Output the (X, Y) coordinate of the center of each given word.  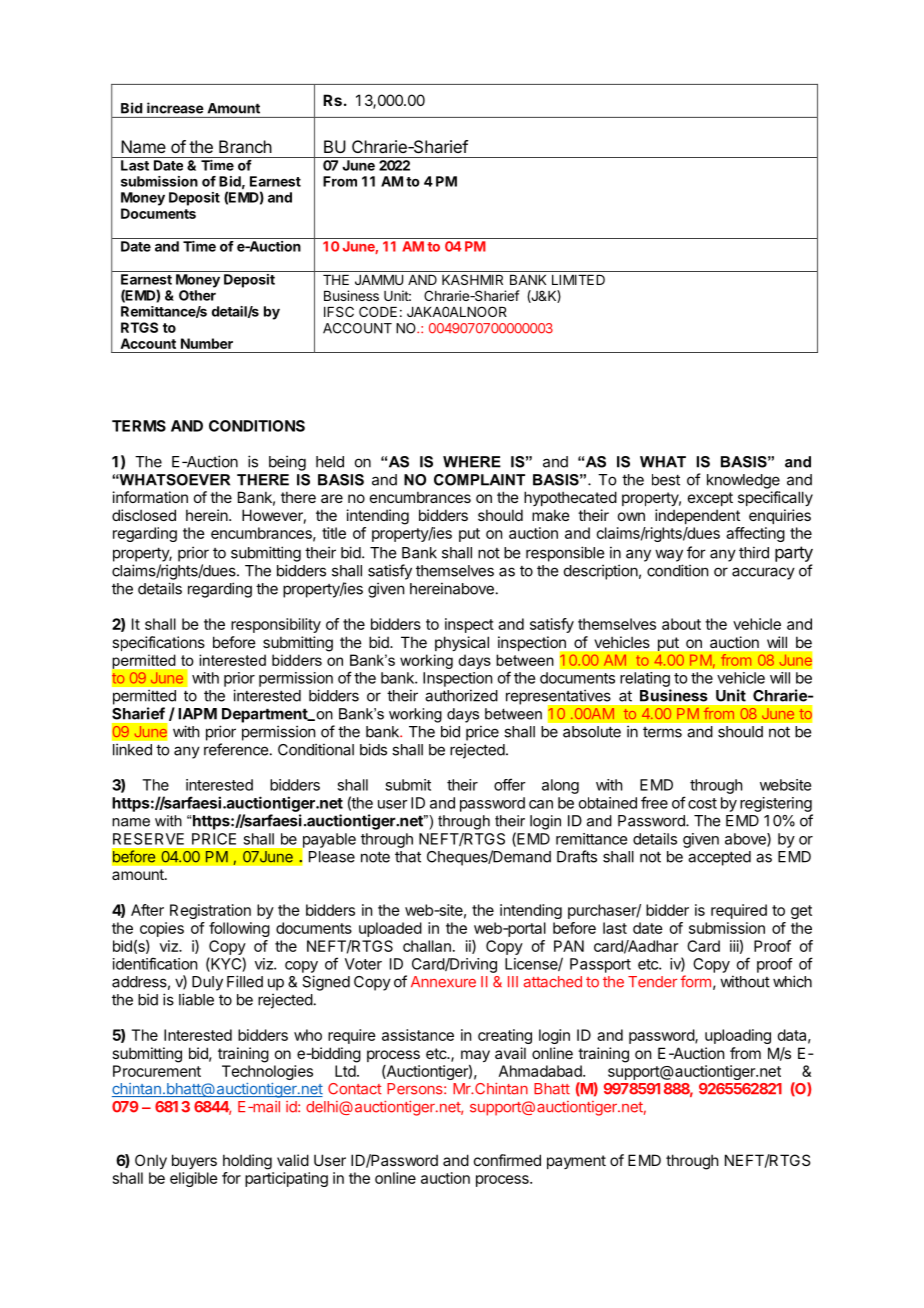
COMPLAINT (479, 480)
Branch (245, 146)
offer (510, 784)
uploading (738, 1036)
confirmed (507, 1160)
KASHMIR (472, 279)
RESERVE (148, 839)
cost (702, 803)
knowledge (743, 481)
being (287, 463)
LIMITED (578, 280)
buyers (194, 1161)
